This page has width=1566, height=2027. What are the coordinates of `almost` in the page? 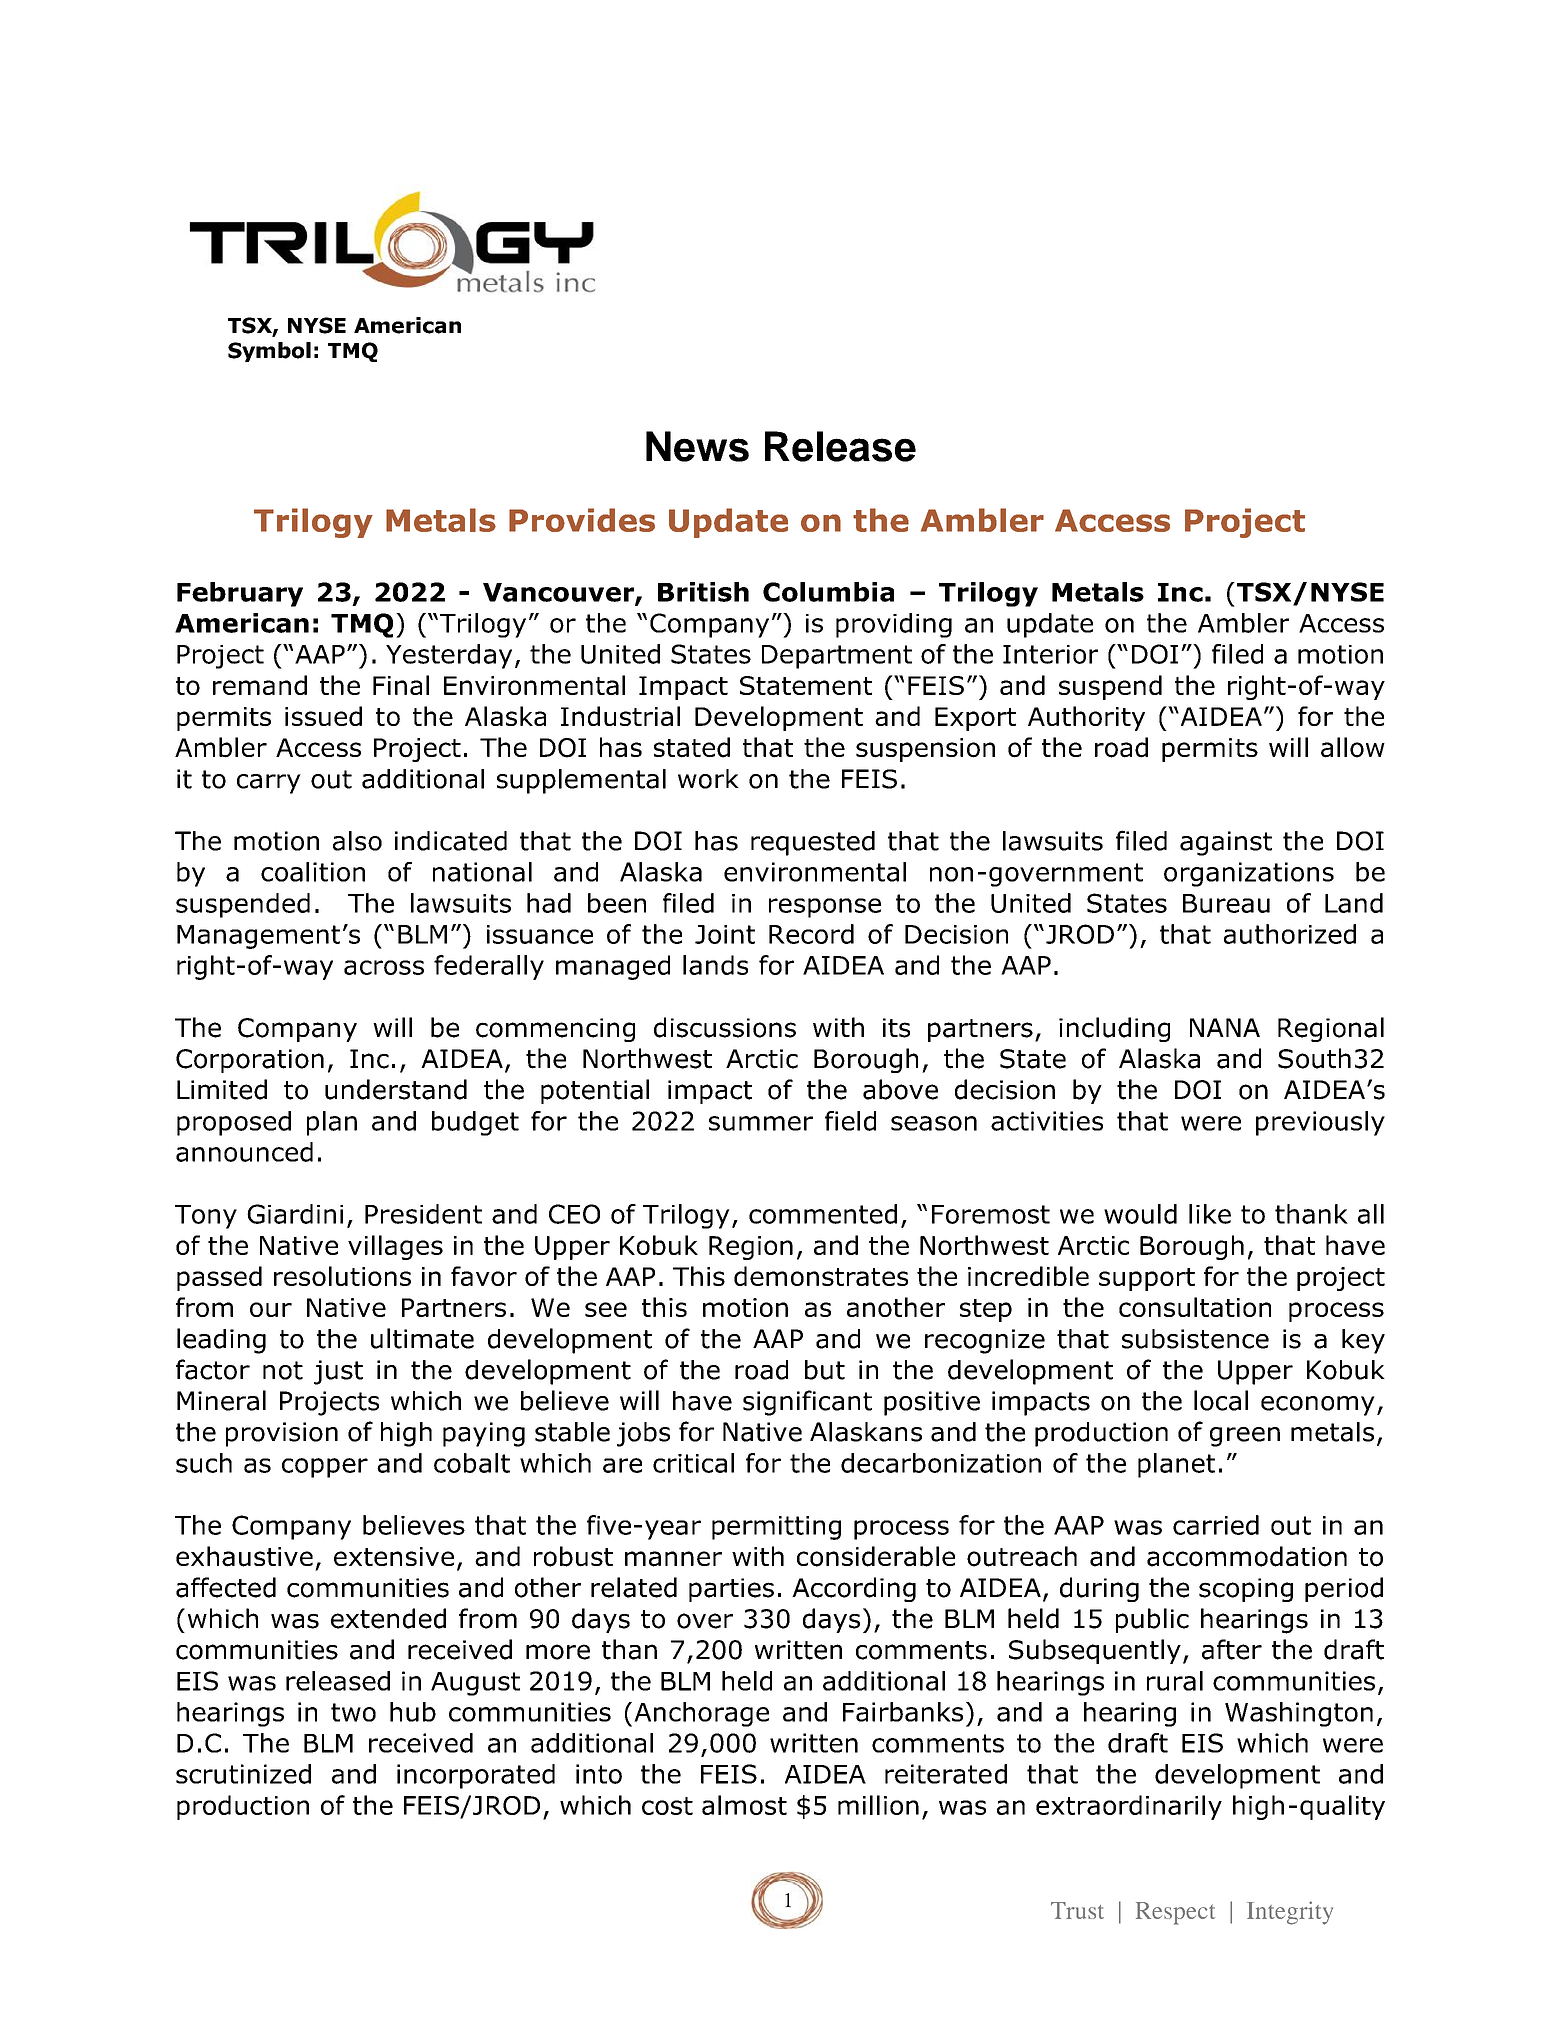 It's located at (744, 1805).
